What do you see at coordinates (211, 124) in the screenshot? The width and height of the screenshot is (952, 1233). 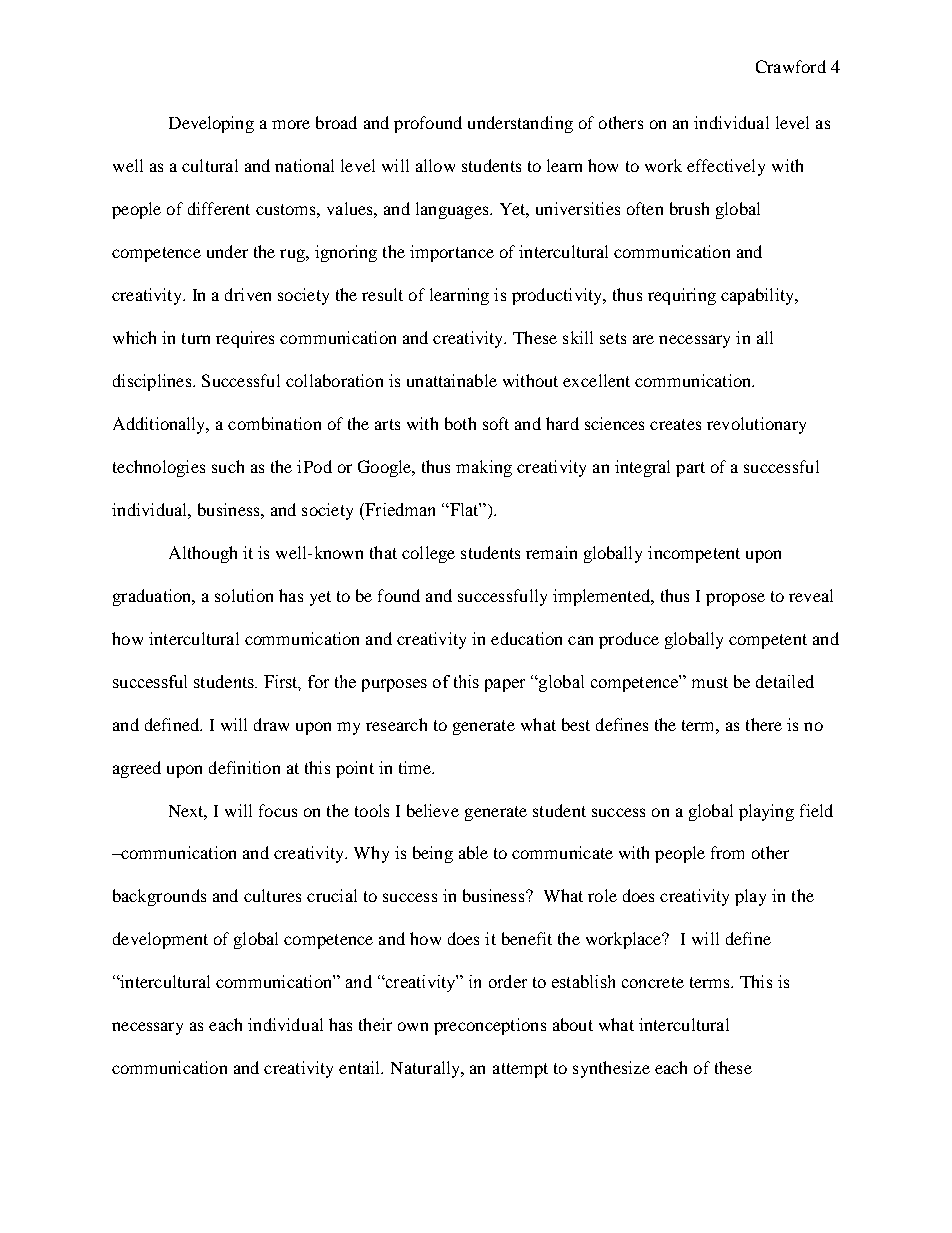 I see `Developing` at bounding box center [211, 124].
